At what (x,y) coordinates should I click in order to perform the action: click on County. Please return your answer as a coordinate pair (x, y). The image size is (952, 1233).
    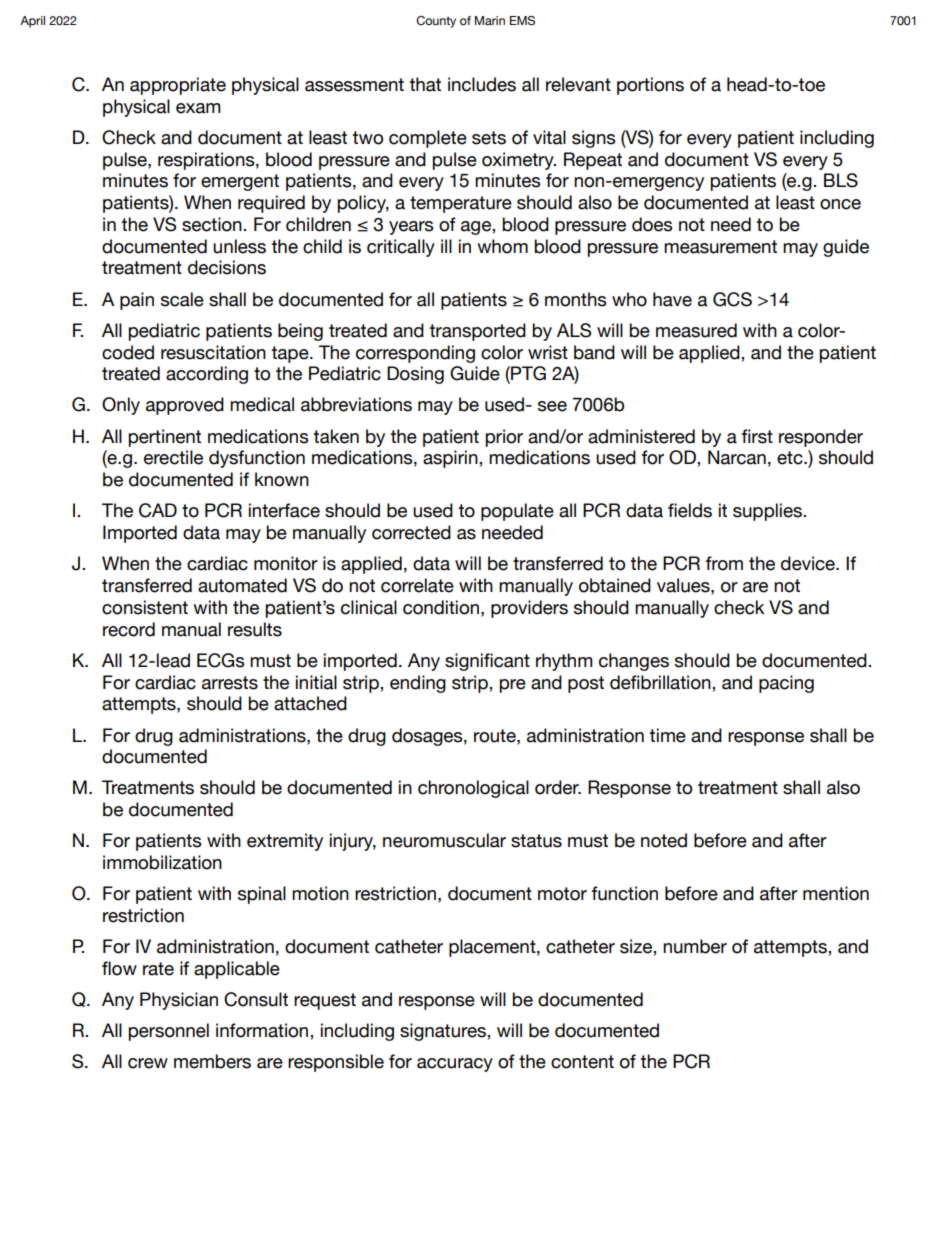
    Looking at the image, I should click on (436, 22).
